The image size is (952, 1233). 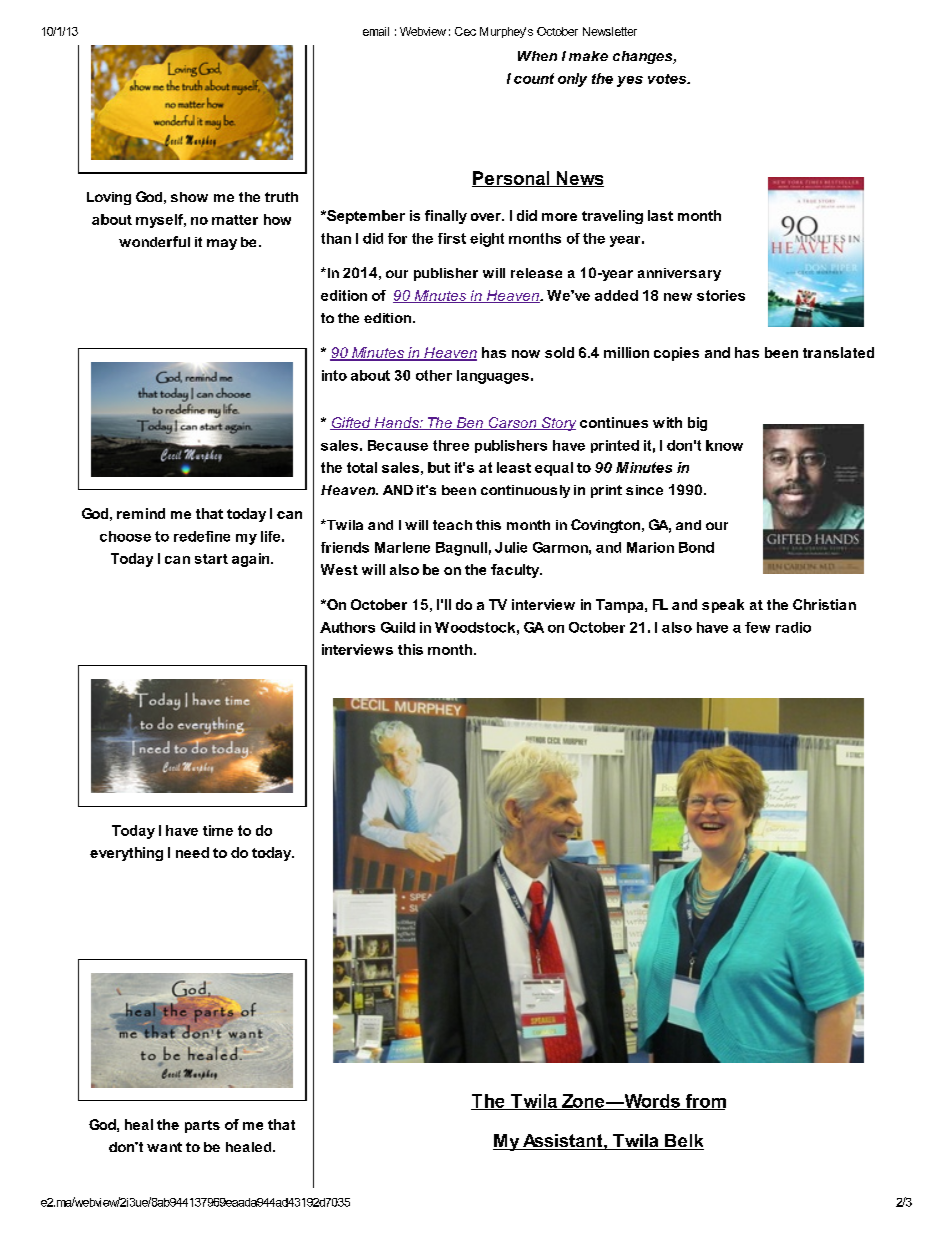 I want to click on start, so click(x=211, y=559).
